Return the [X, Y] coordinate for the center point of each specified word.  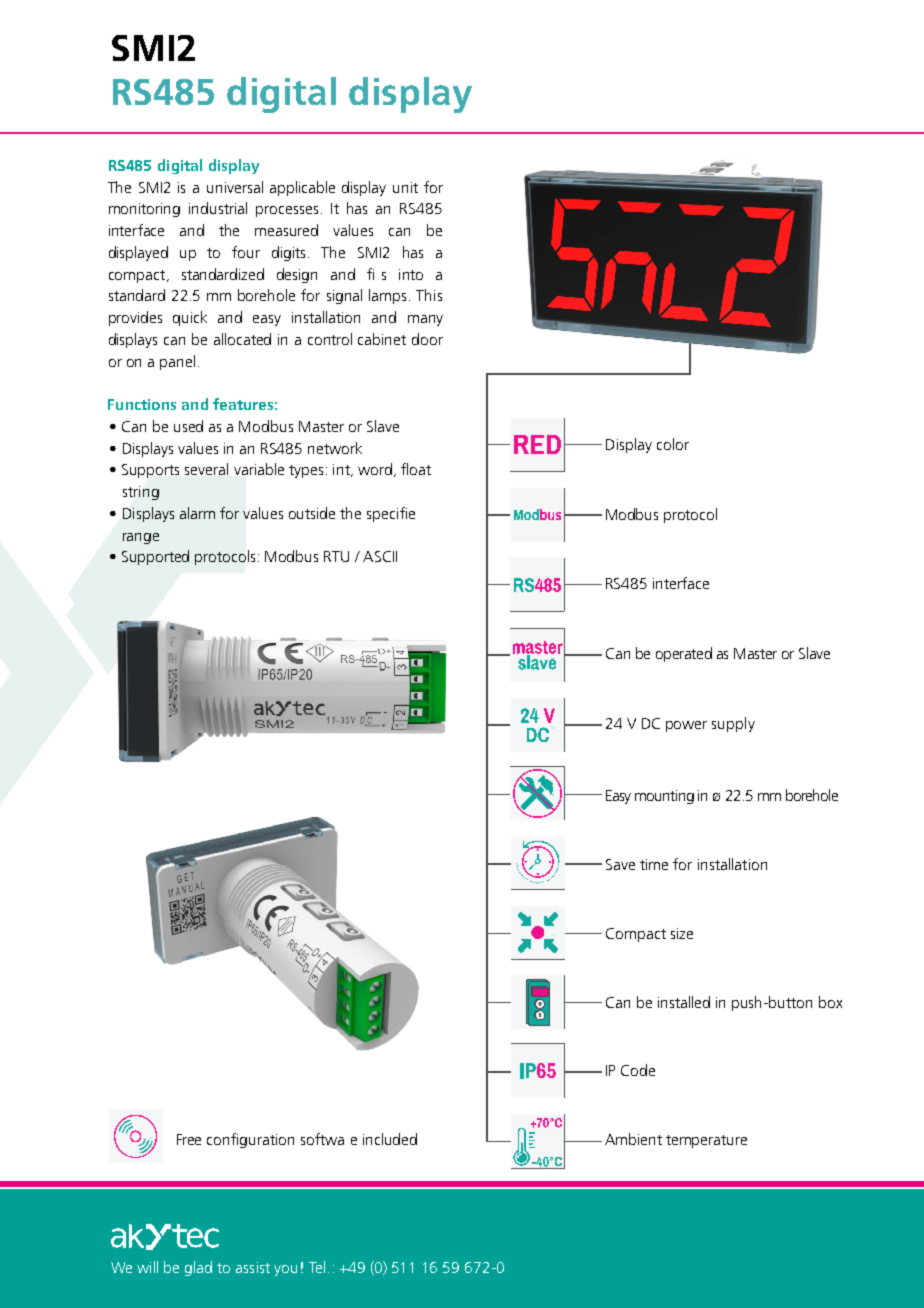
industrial [218, 208]
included [390, 1139]
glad [198, 1268]
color [673, 444]
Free [189, 1139]
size [682, 933]
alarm [197, 513]
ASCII [380, 556]
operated [684, 654]
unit [405, 187]
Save [620, 864]
